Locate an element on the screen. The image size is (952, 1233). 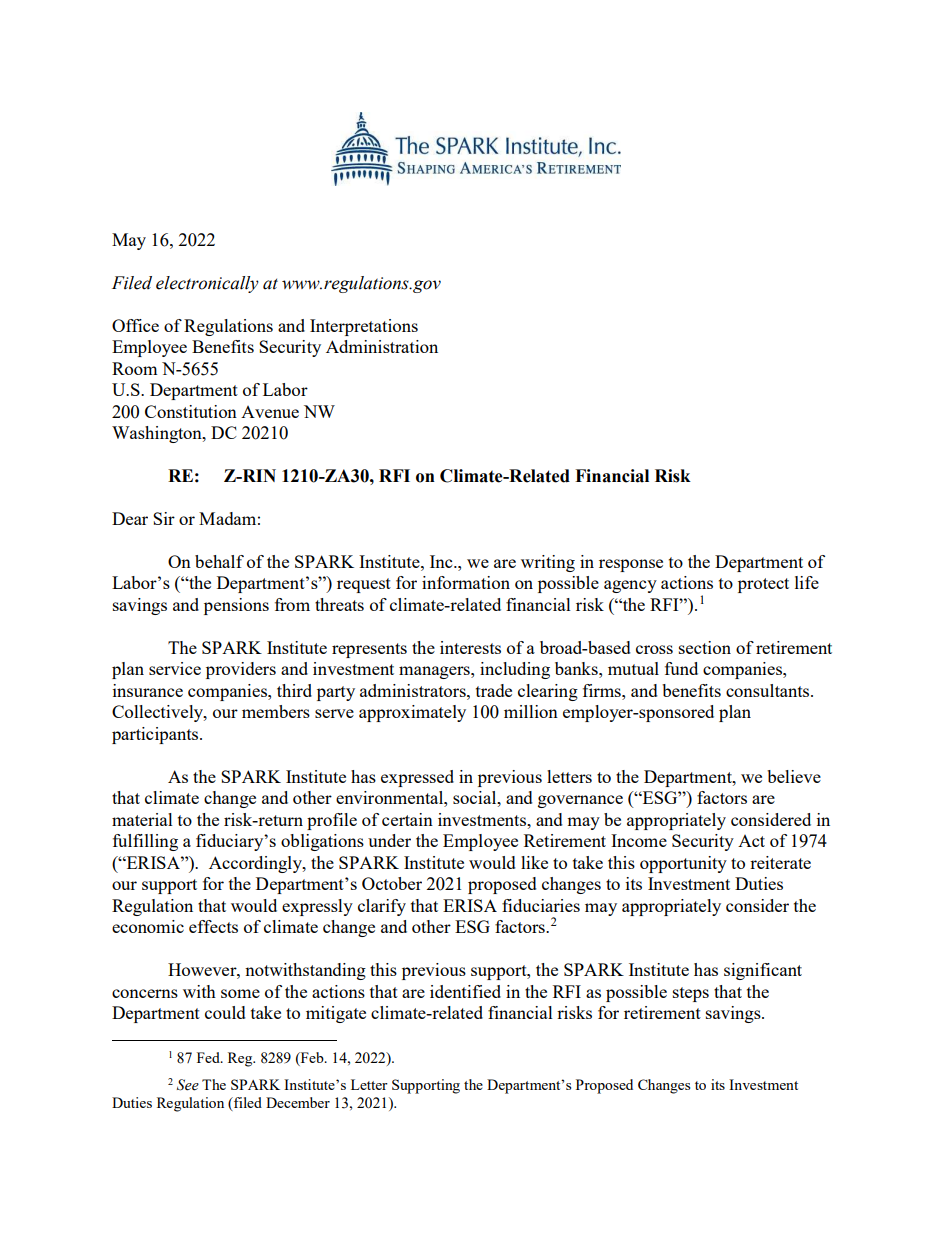
trade is located at coordinates (494, 690).
